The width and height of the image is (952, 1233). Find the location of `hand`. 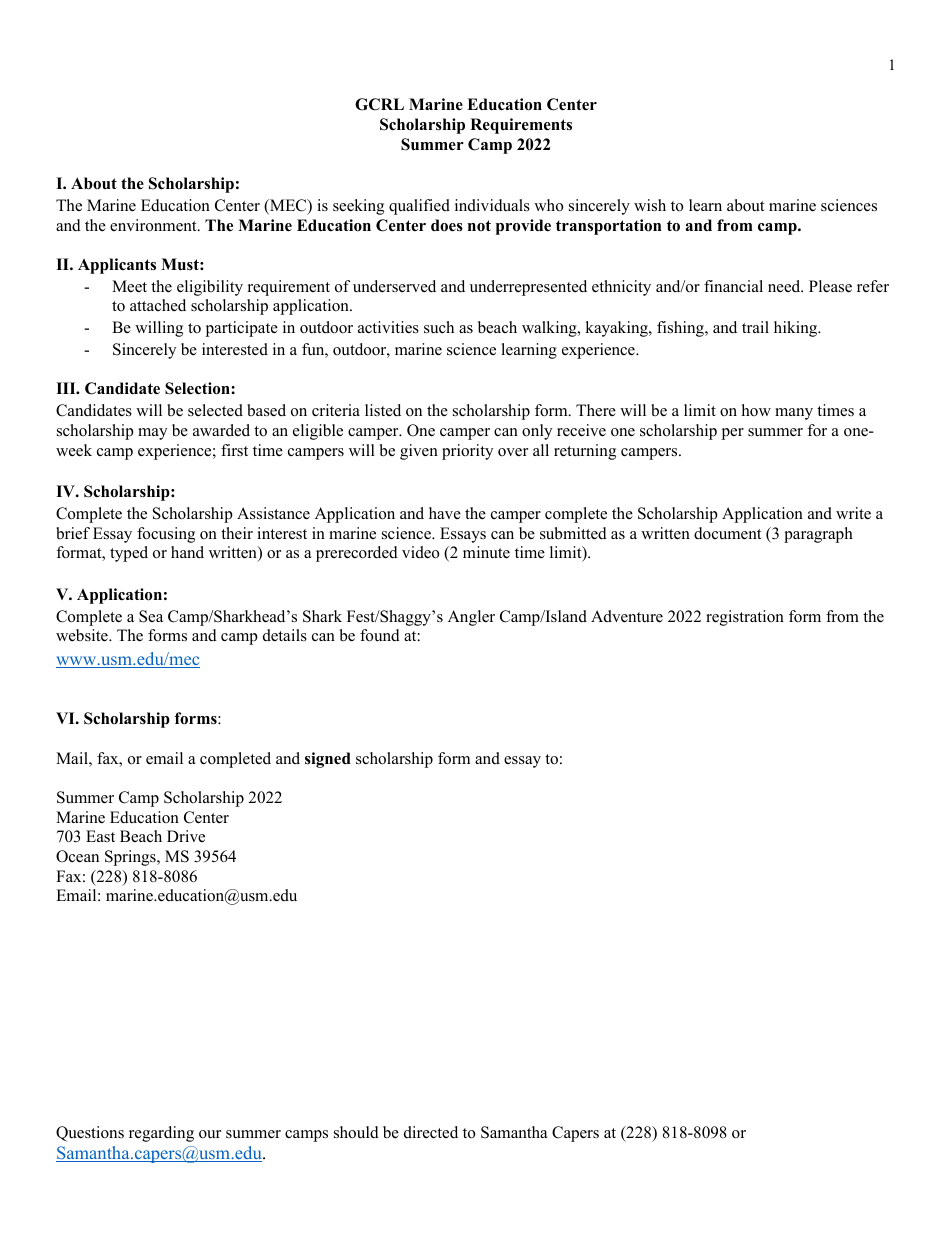

hand is located at coordinates (187, 552).
